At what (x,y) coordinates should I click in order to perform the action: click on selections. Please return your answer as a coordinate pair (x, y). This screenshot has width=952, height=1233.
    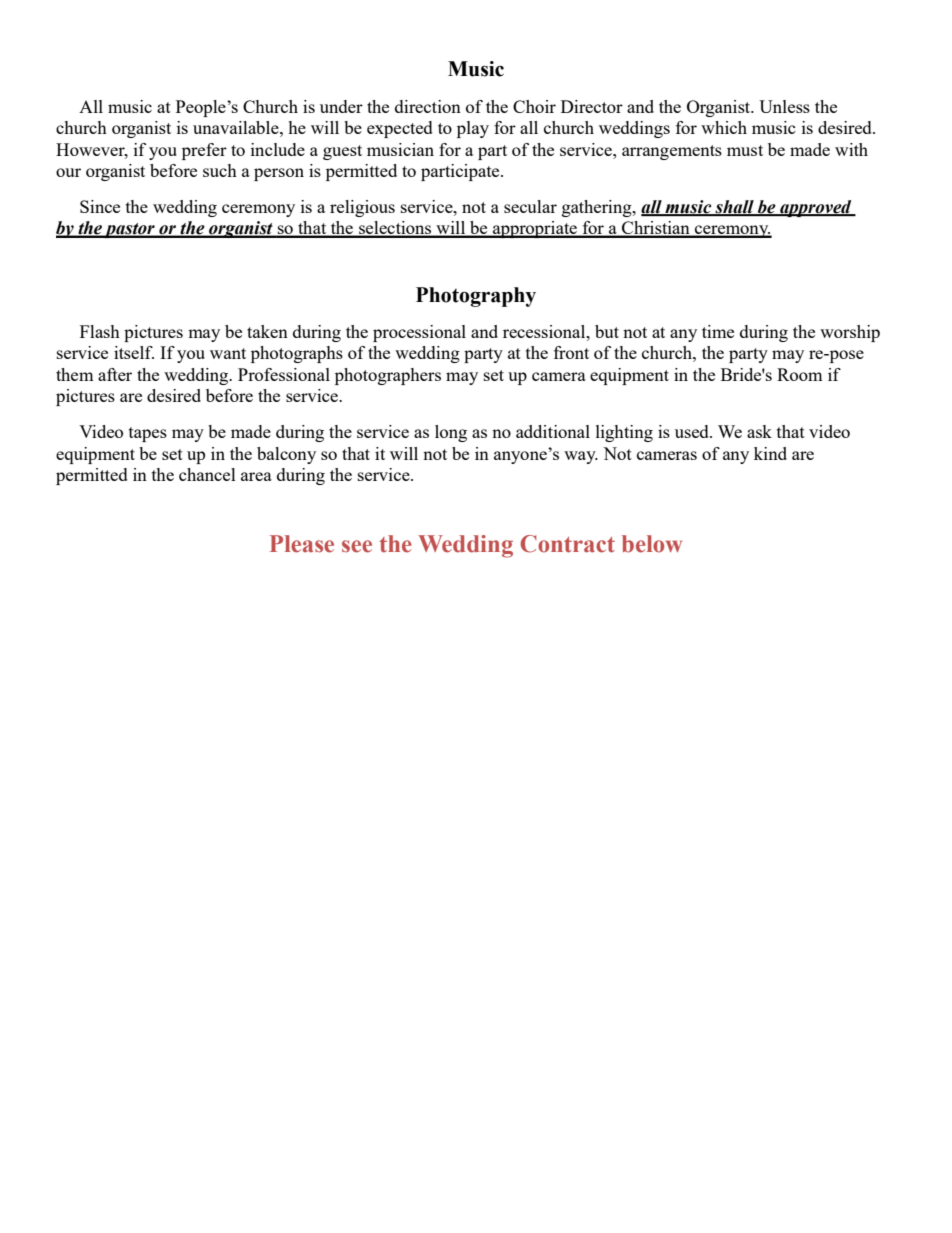
    Looking at the image, I should click on (395, 229).
